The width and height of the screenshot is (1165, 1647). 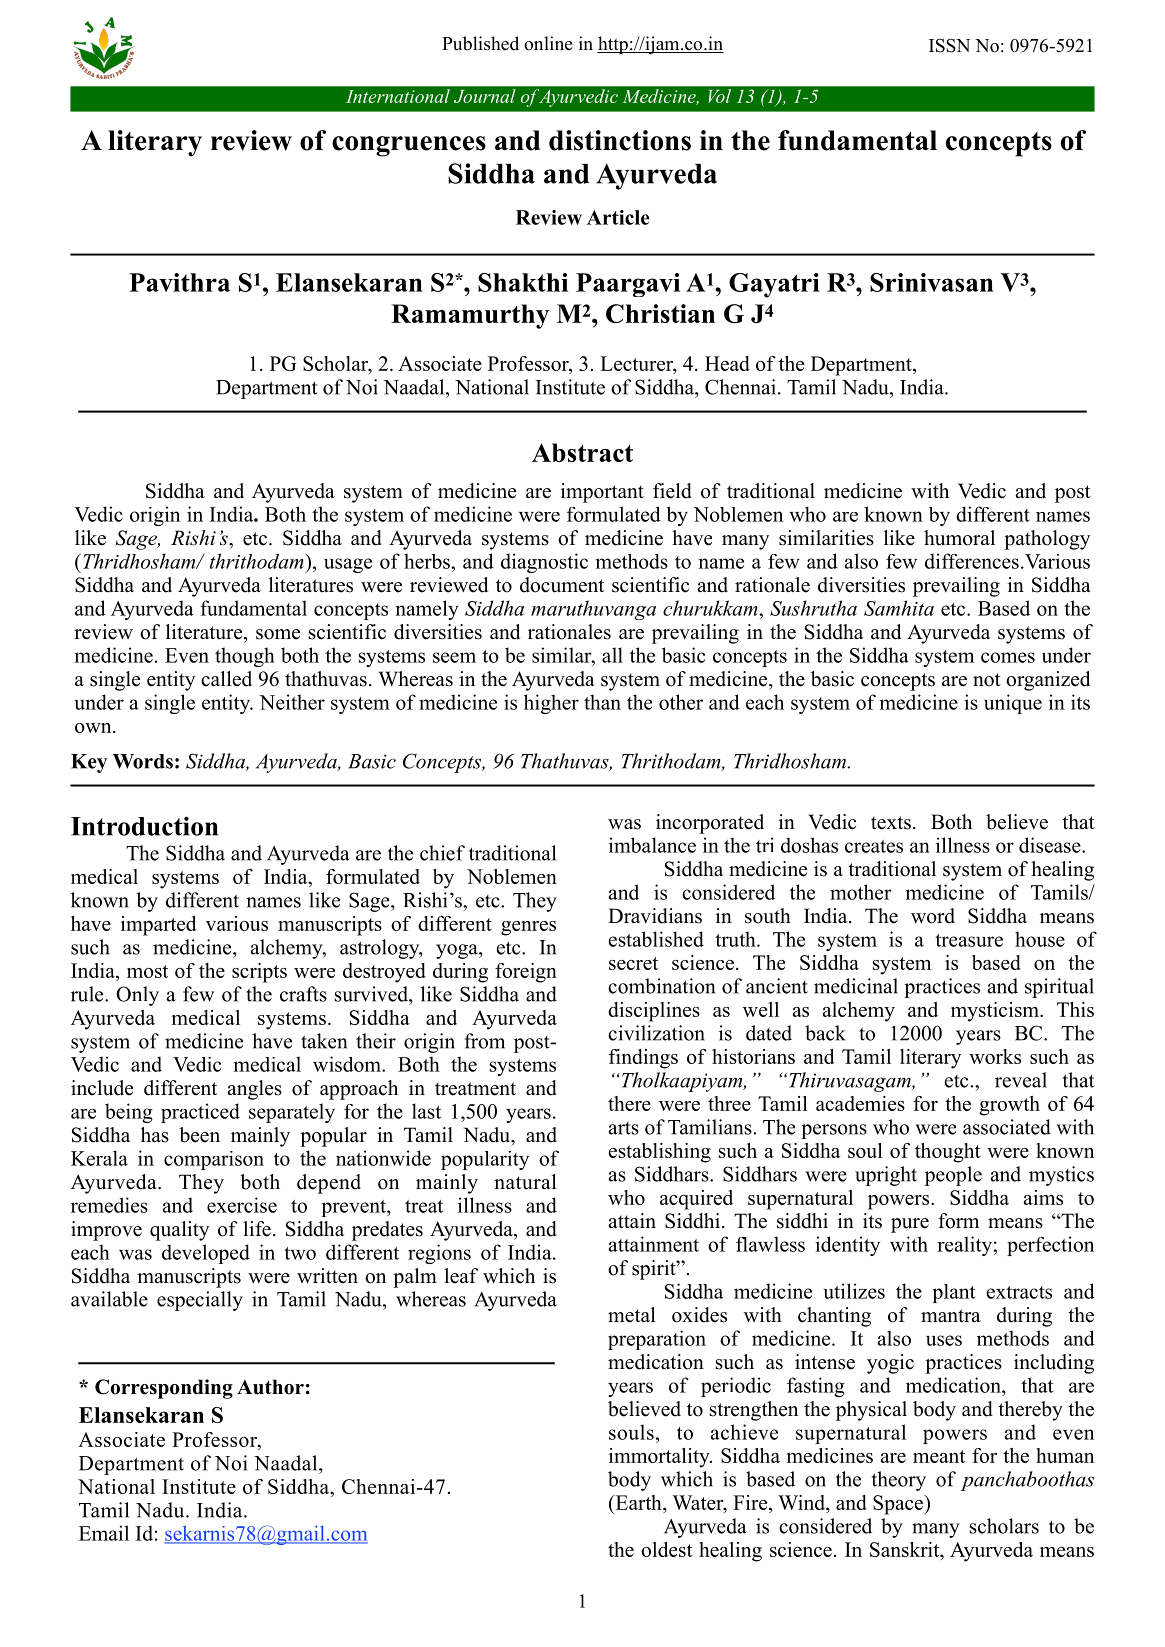 I want to click on Abstract, so click(x=582, y=452).
